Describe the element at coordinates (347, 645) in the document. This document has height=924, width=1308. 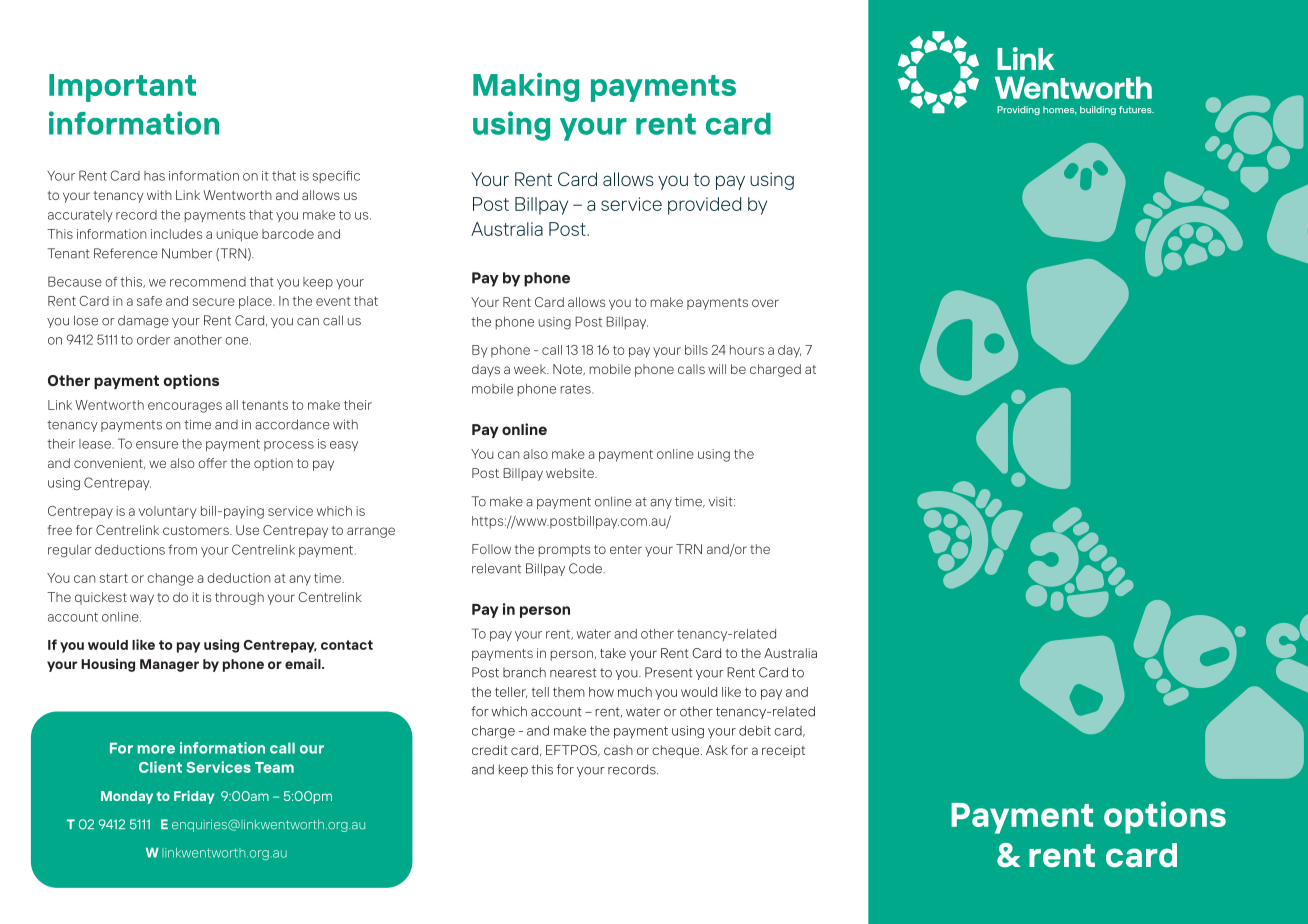
I see `contact` at that location.
